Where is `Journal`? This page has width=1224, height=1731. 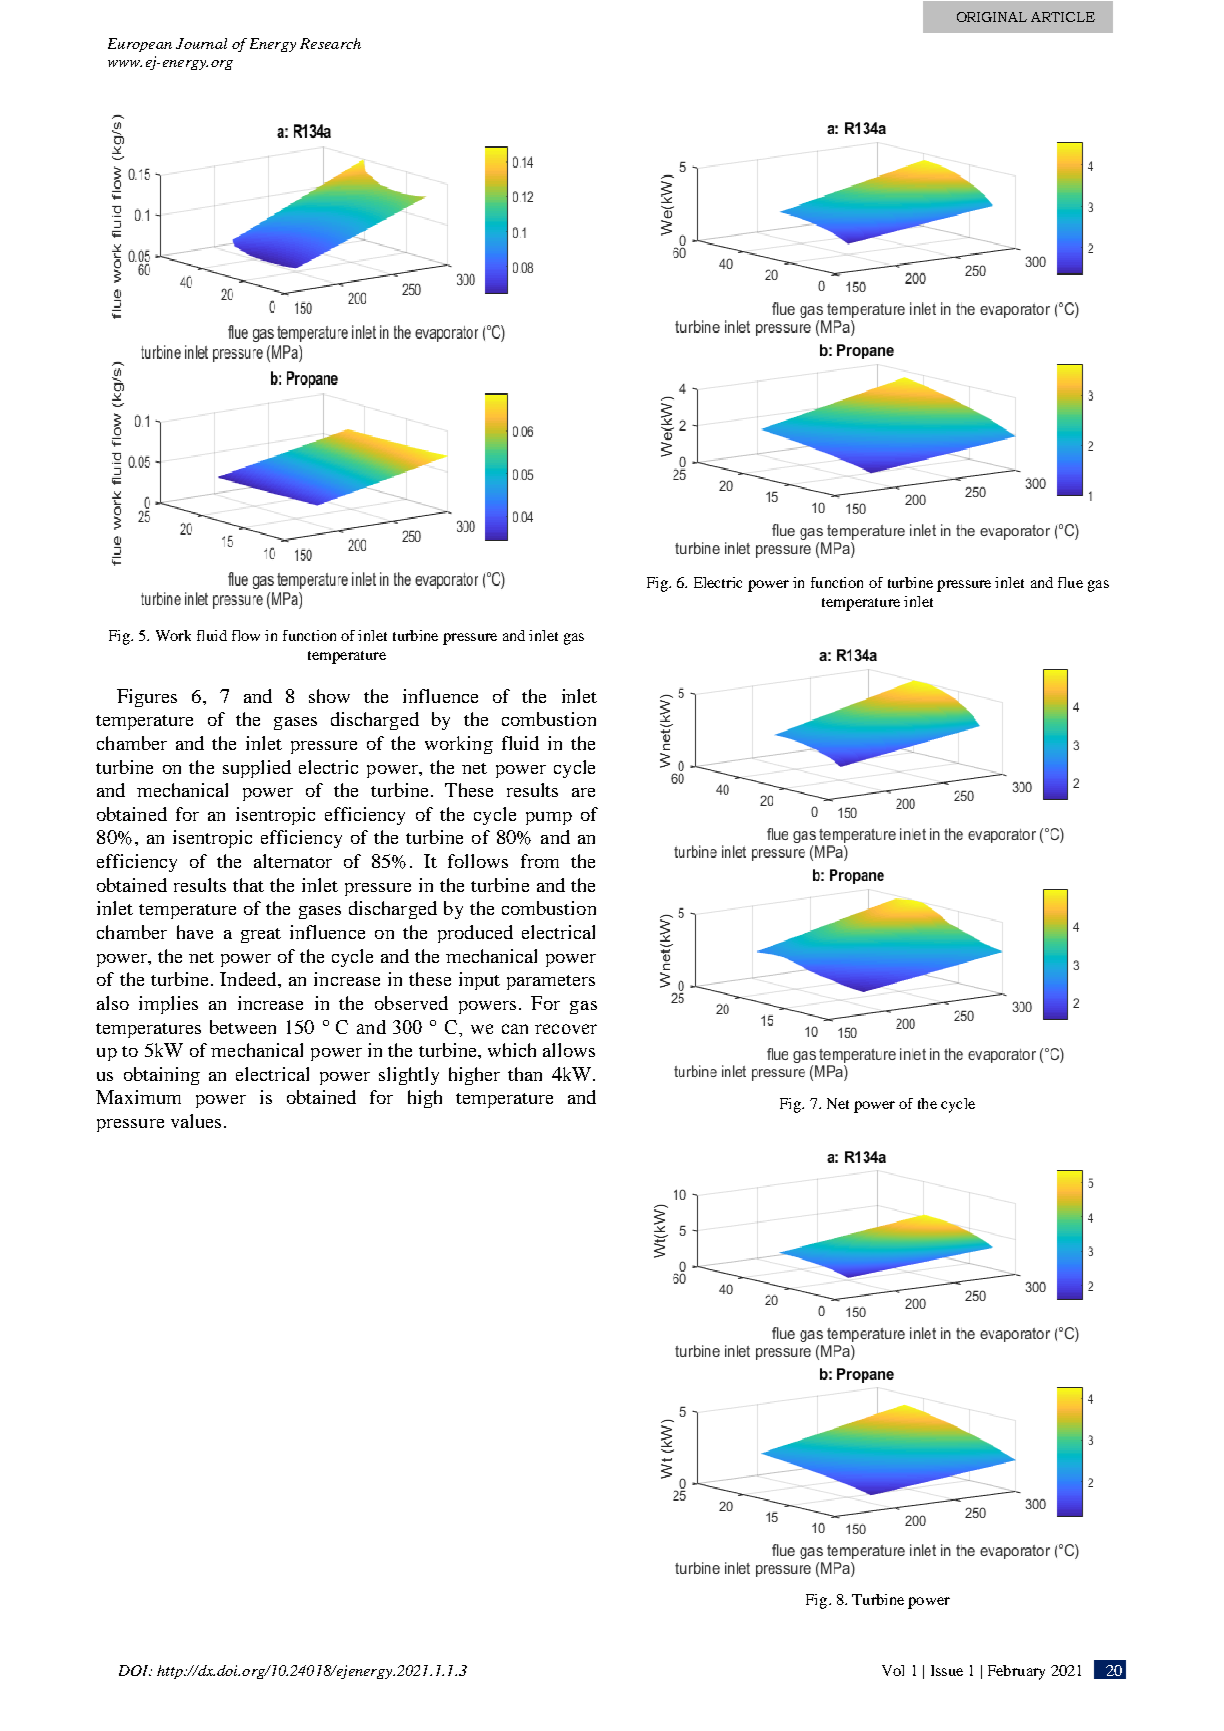 Journal is located at coordinates (201, 43).
